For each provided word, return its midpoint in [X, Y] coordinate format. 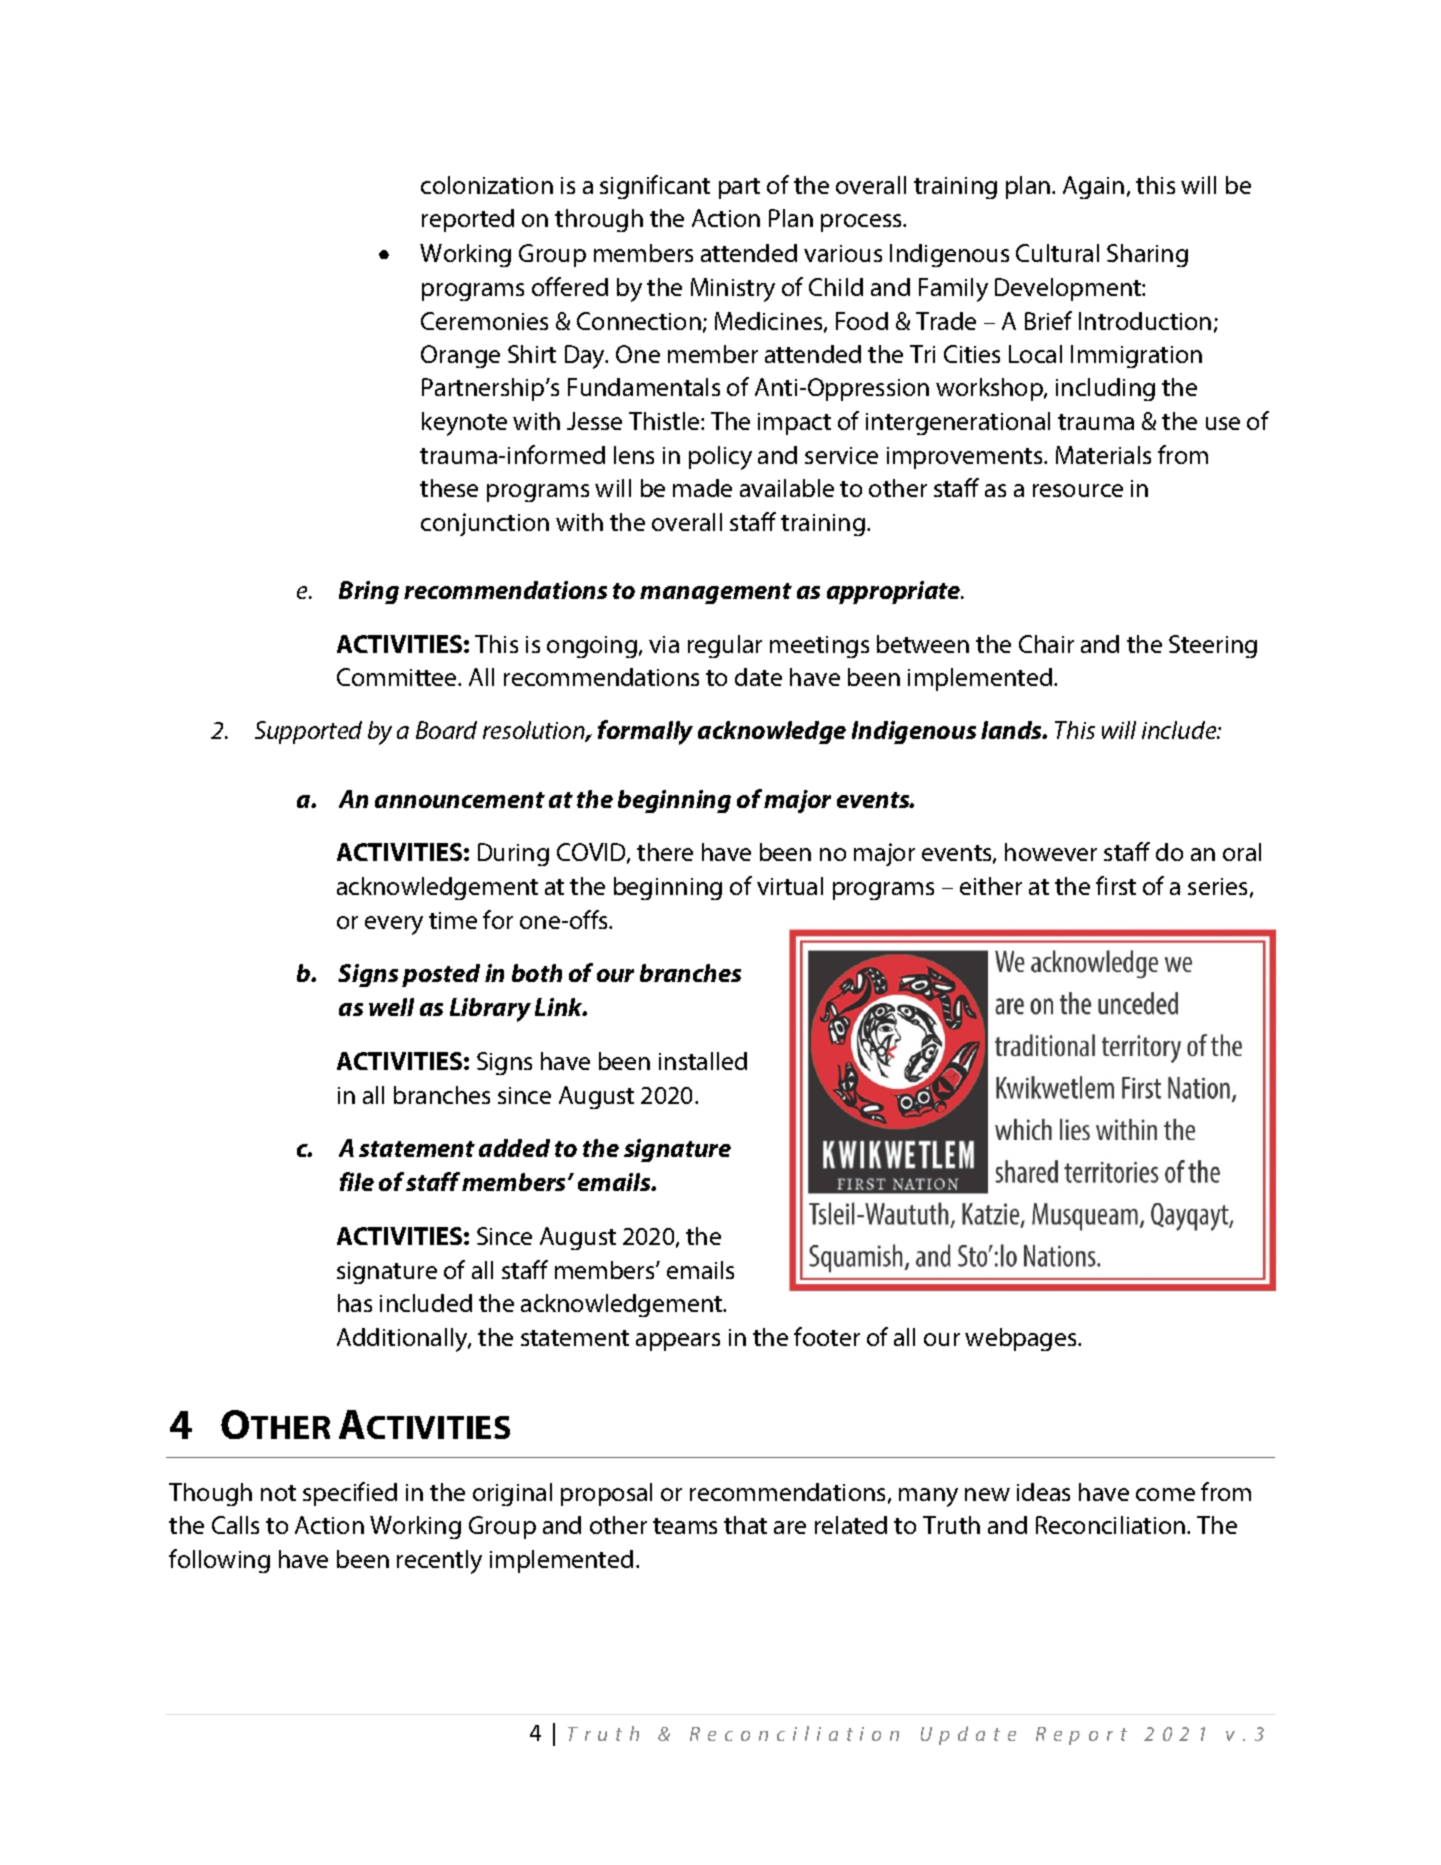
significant [655, 187]
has [355, 1303]
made [702, 488]
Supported [308, 732]
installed [703, 1061]
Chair [1046, 644]
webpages [1022, 1339]
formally [645, 732]
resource [1078, 490]
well [391, 1007]
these [449, 488]
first [1116, 885]
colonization [487, 185]
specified [350, 1494]
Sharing [1147, 255]
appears [678, 1342]
